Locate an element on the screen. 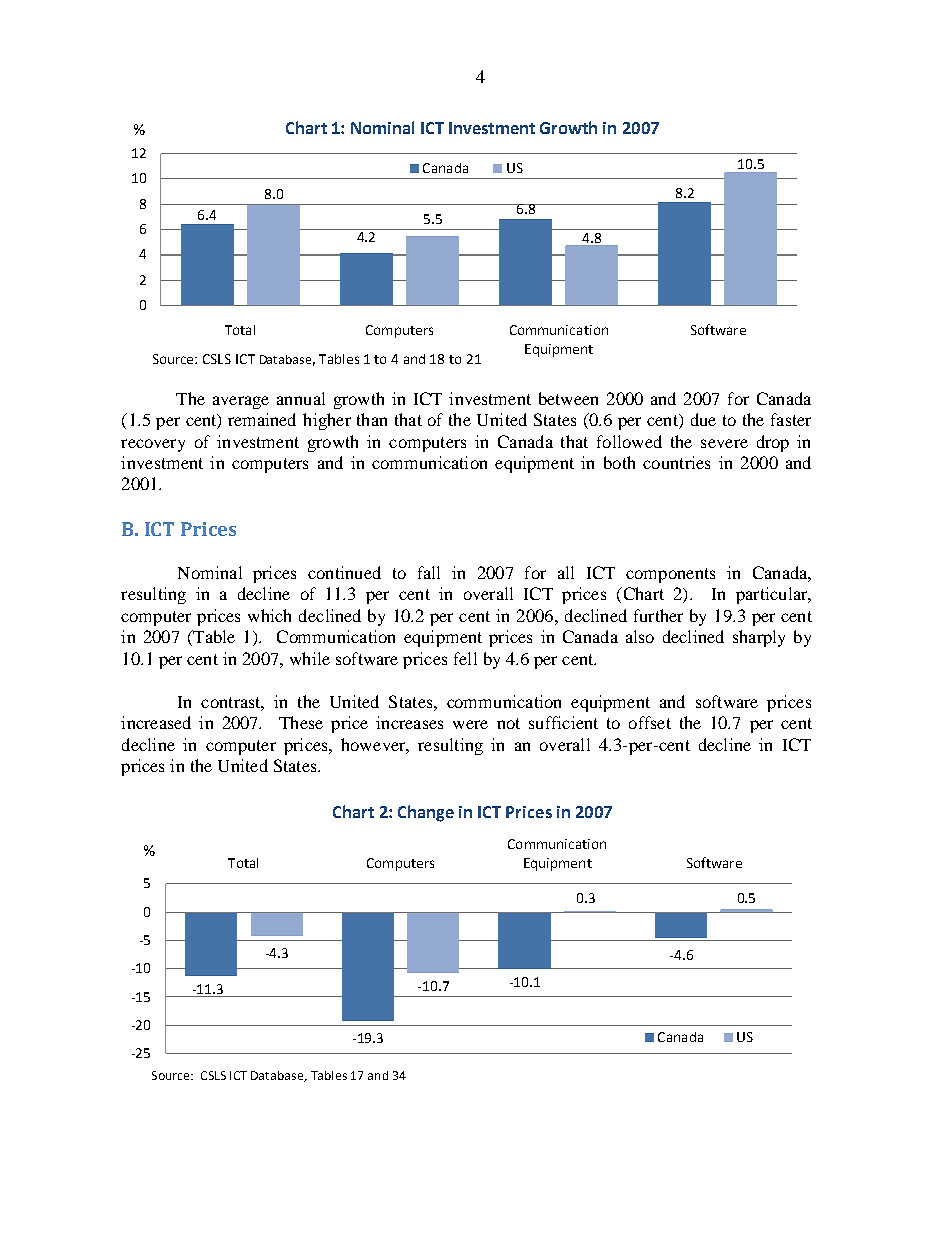 Image resolution: width=952 pixels, height=1233 pixels. components is located at coordinates (670, 575).
